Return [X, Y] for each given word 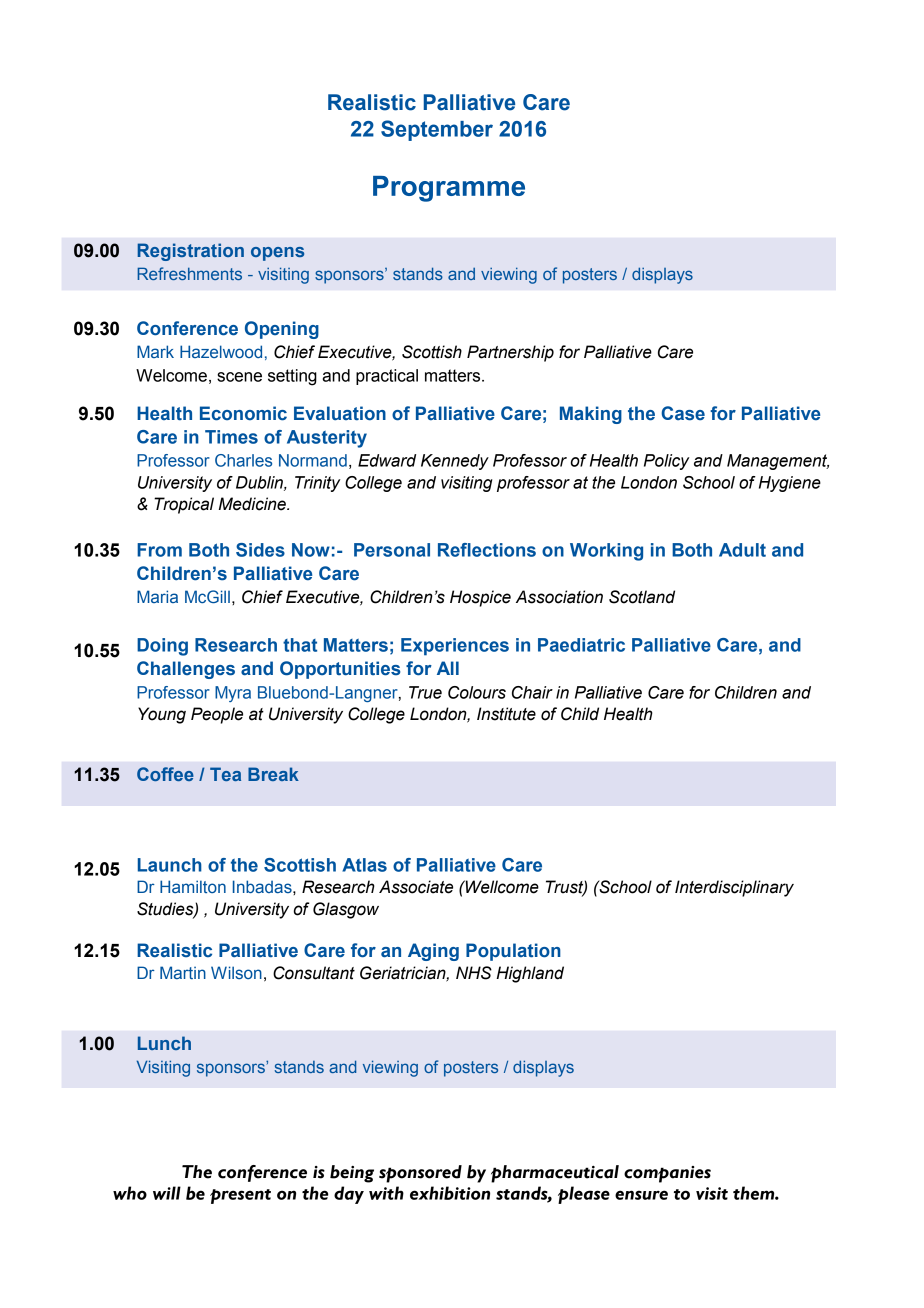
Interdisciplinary [734, 888]
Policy [666, 462]
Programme [449, 189]
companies [667, 1174]
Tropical [184, 505]
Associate [416, 887]
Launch [170, 865]
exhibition [450, 1193]
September [437, 130]
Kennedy [455, 462]
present [240, 1196]
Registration [191, 252]
